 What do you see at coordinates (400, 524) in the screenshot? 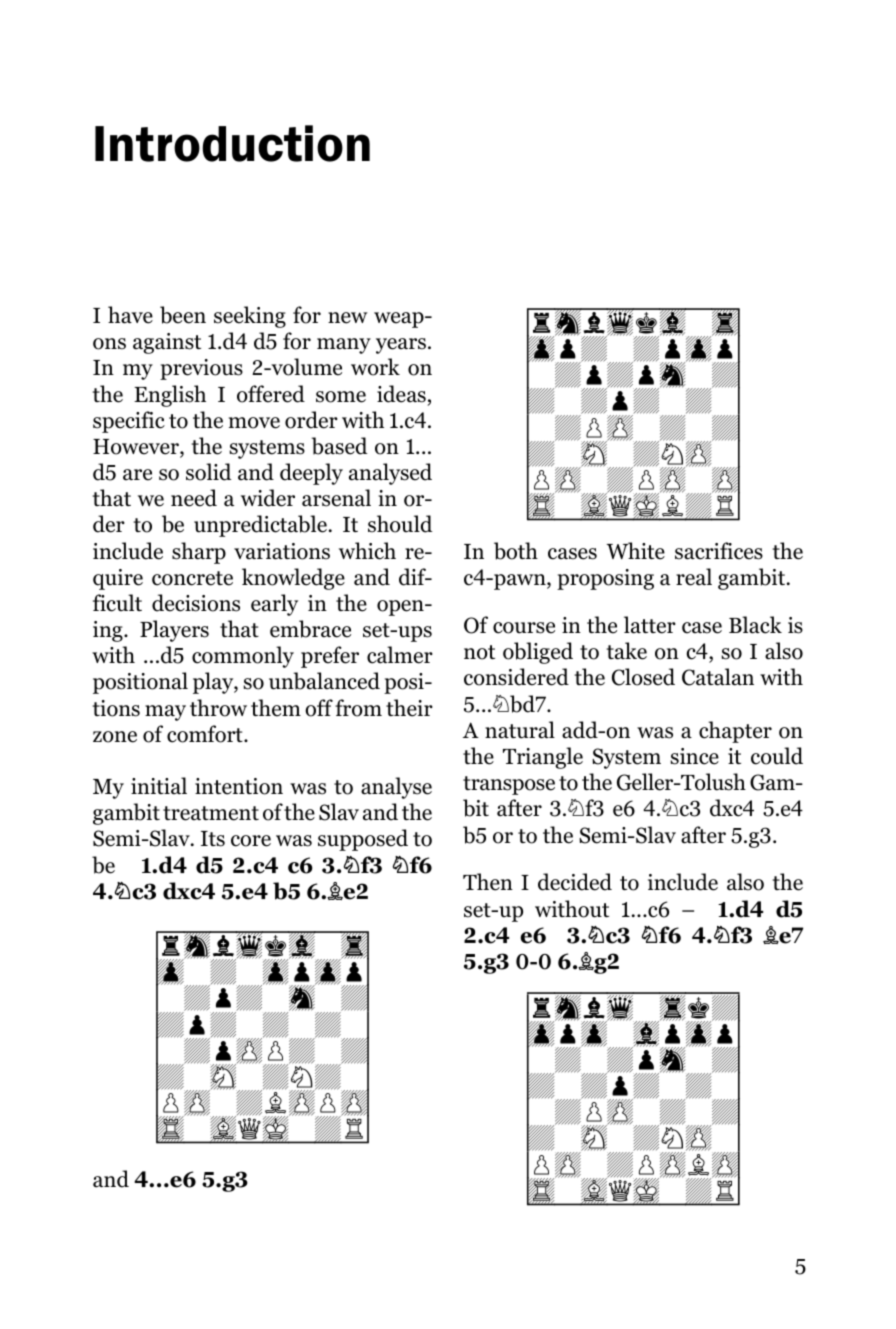
I see `should` at bounding box center [400, 524].
